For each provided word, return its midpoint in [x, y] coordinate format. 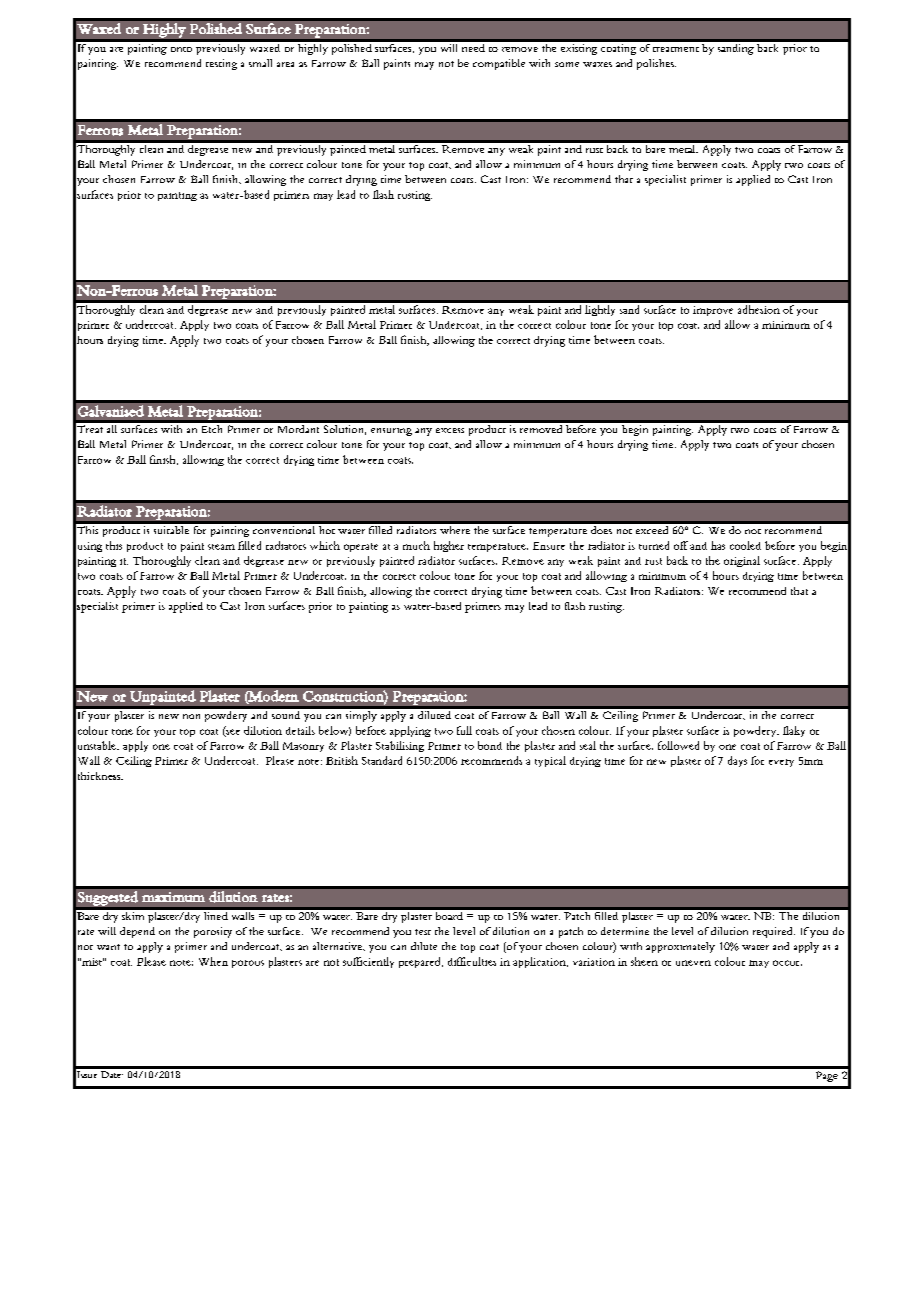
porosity [213, 932]
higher [449, 546]
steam [221, 547]
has [718, 545]
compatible [499, 64]
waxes [597, 64]
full [464, 730]
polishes [656, 64]
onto [181, 49]
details [300, 730]
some [567, 64]
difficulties [472, 961]
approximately [680, 947]
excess [450, 430]
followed [678, 745]
